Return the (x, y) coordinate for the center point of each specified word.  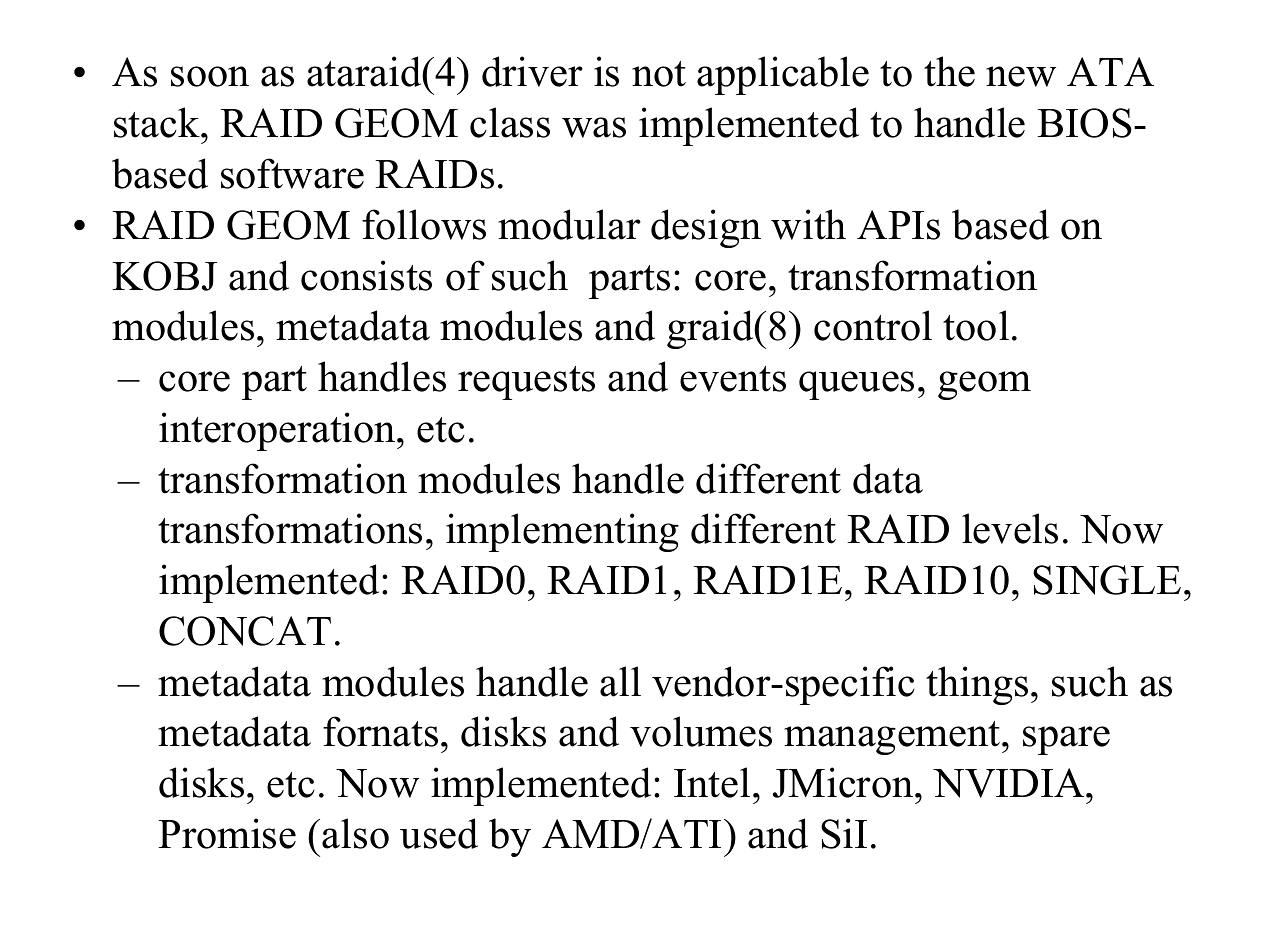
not (659, 74)
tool (976, 325)
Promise (227, 833)
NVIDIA (1010, 783)
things (977, 685)
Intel (712, 782)
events (733, 379)
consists (366, 275)
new (1021, 76)
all (620, 681)
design (706, 228)
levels (1010, 528)
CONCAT (245, 631)
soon (210, 76)
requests (526, 383)
